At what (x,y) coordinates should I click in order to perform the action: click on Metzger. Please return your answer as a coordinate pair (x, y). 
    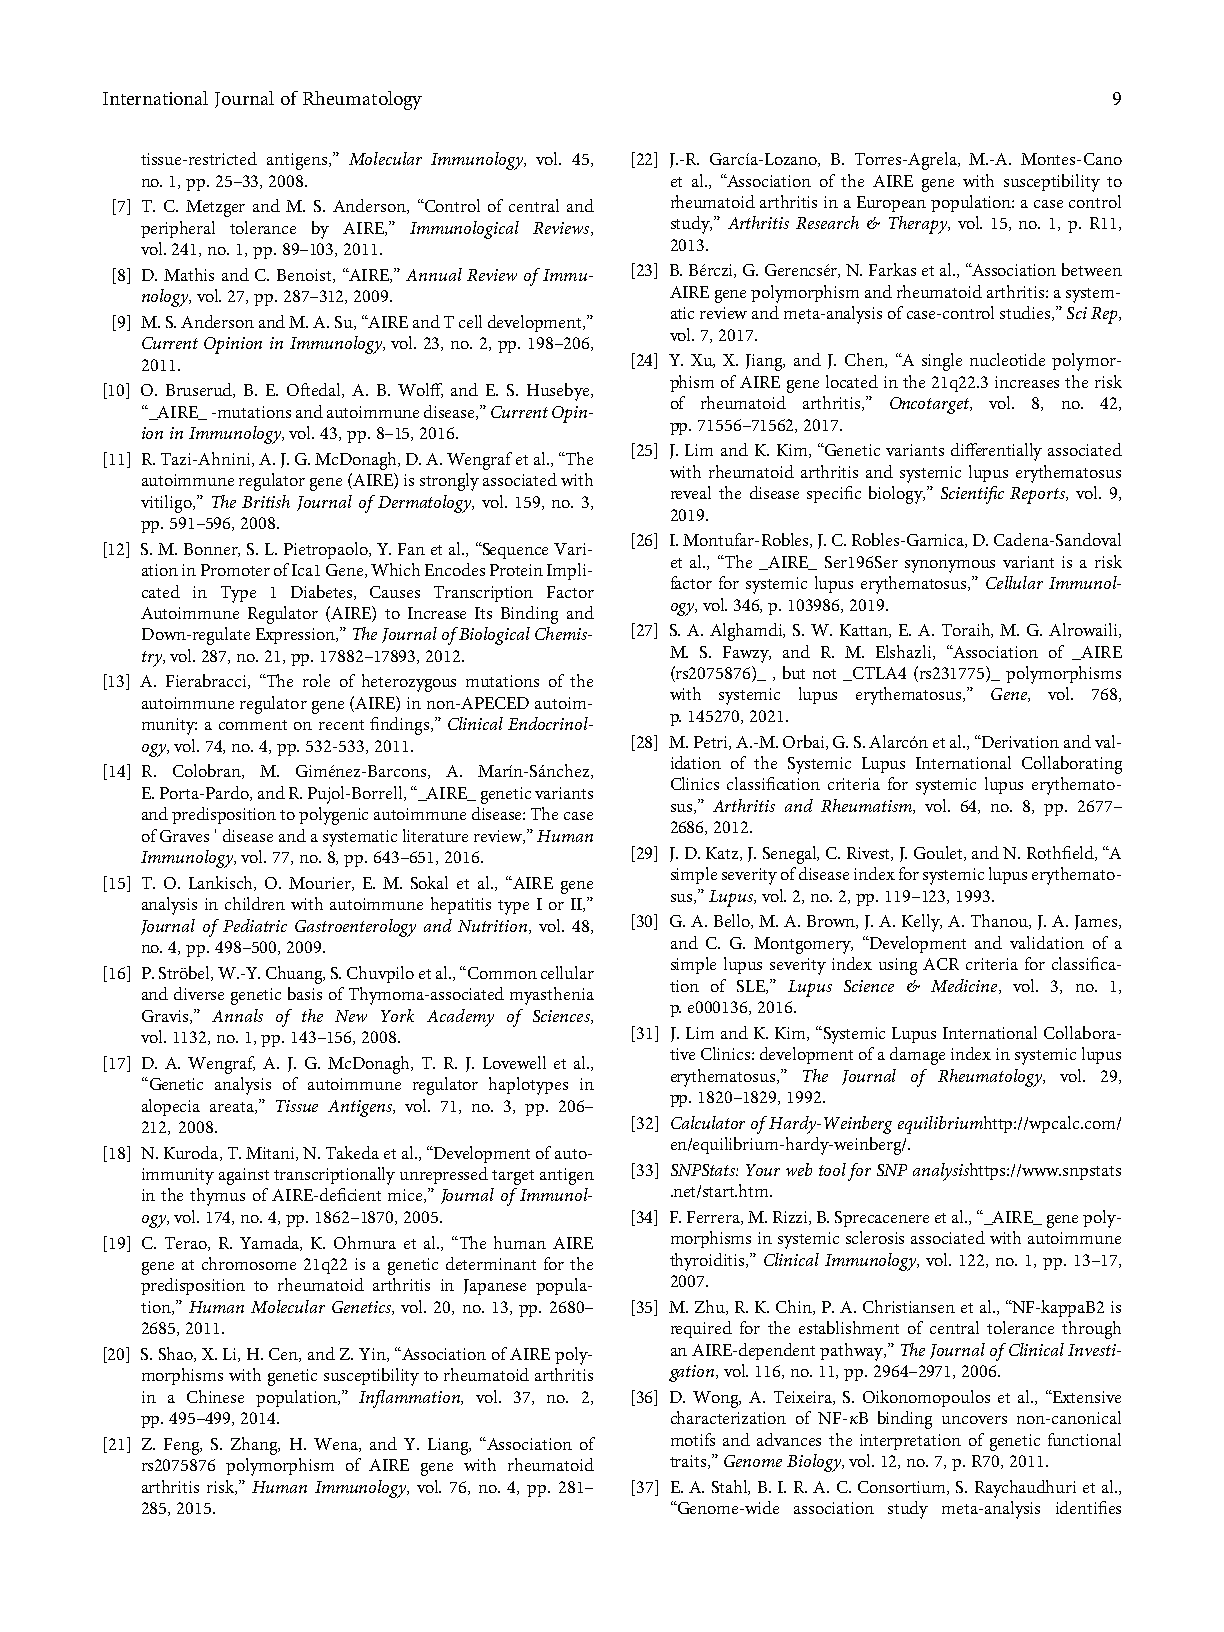
    Looking at the image, I should click on (215, 208).
